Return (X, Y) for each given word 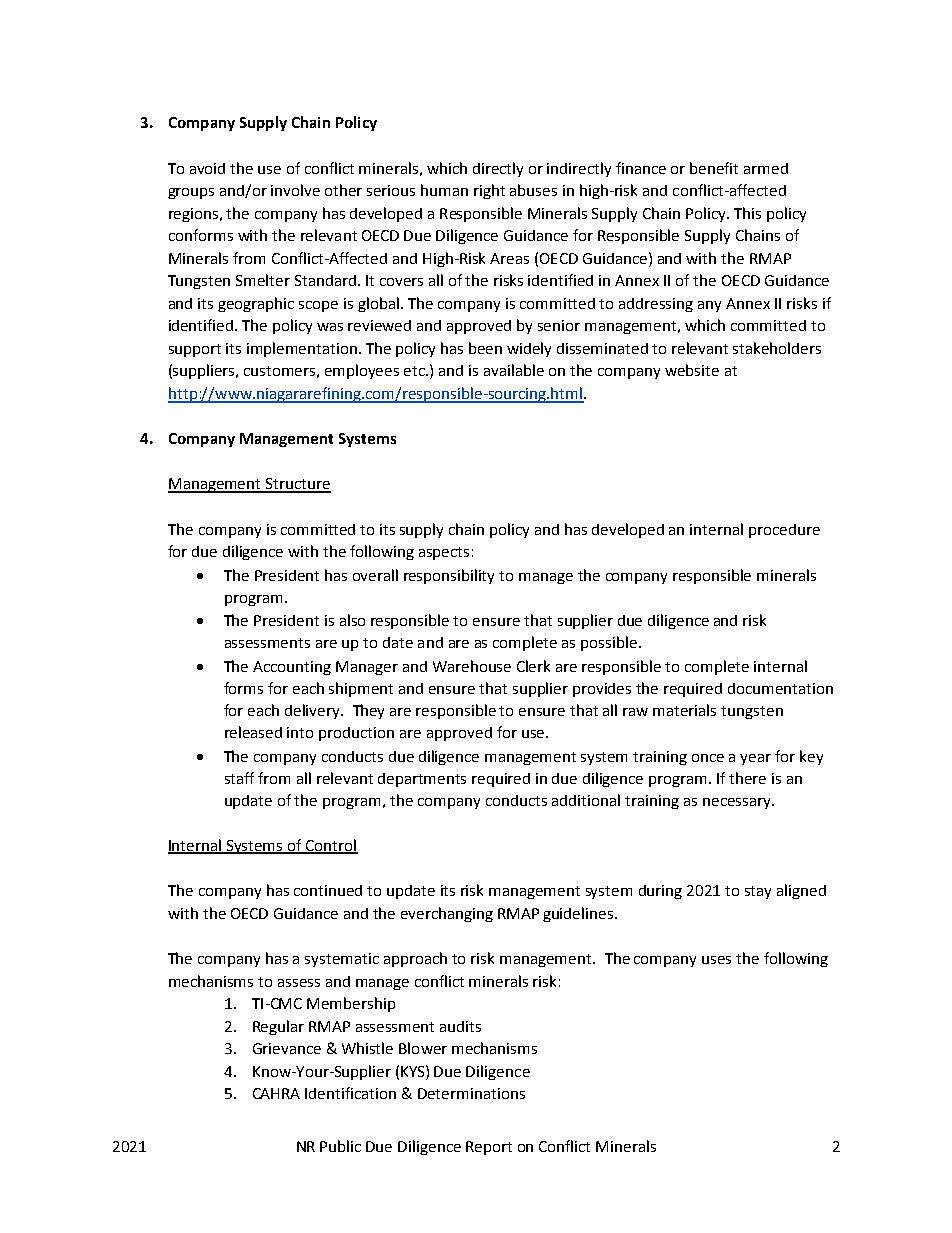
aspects (444, 553)
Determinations (471, 1093)
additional (586, 800)
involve (295, 190)
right (489, 191)
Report (489, 1148)
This (747, 213)
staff (239, 778)
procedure (784, 531)
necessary (738, 803)
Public (340, 1146)
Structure (297, 485)
